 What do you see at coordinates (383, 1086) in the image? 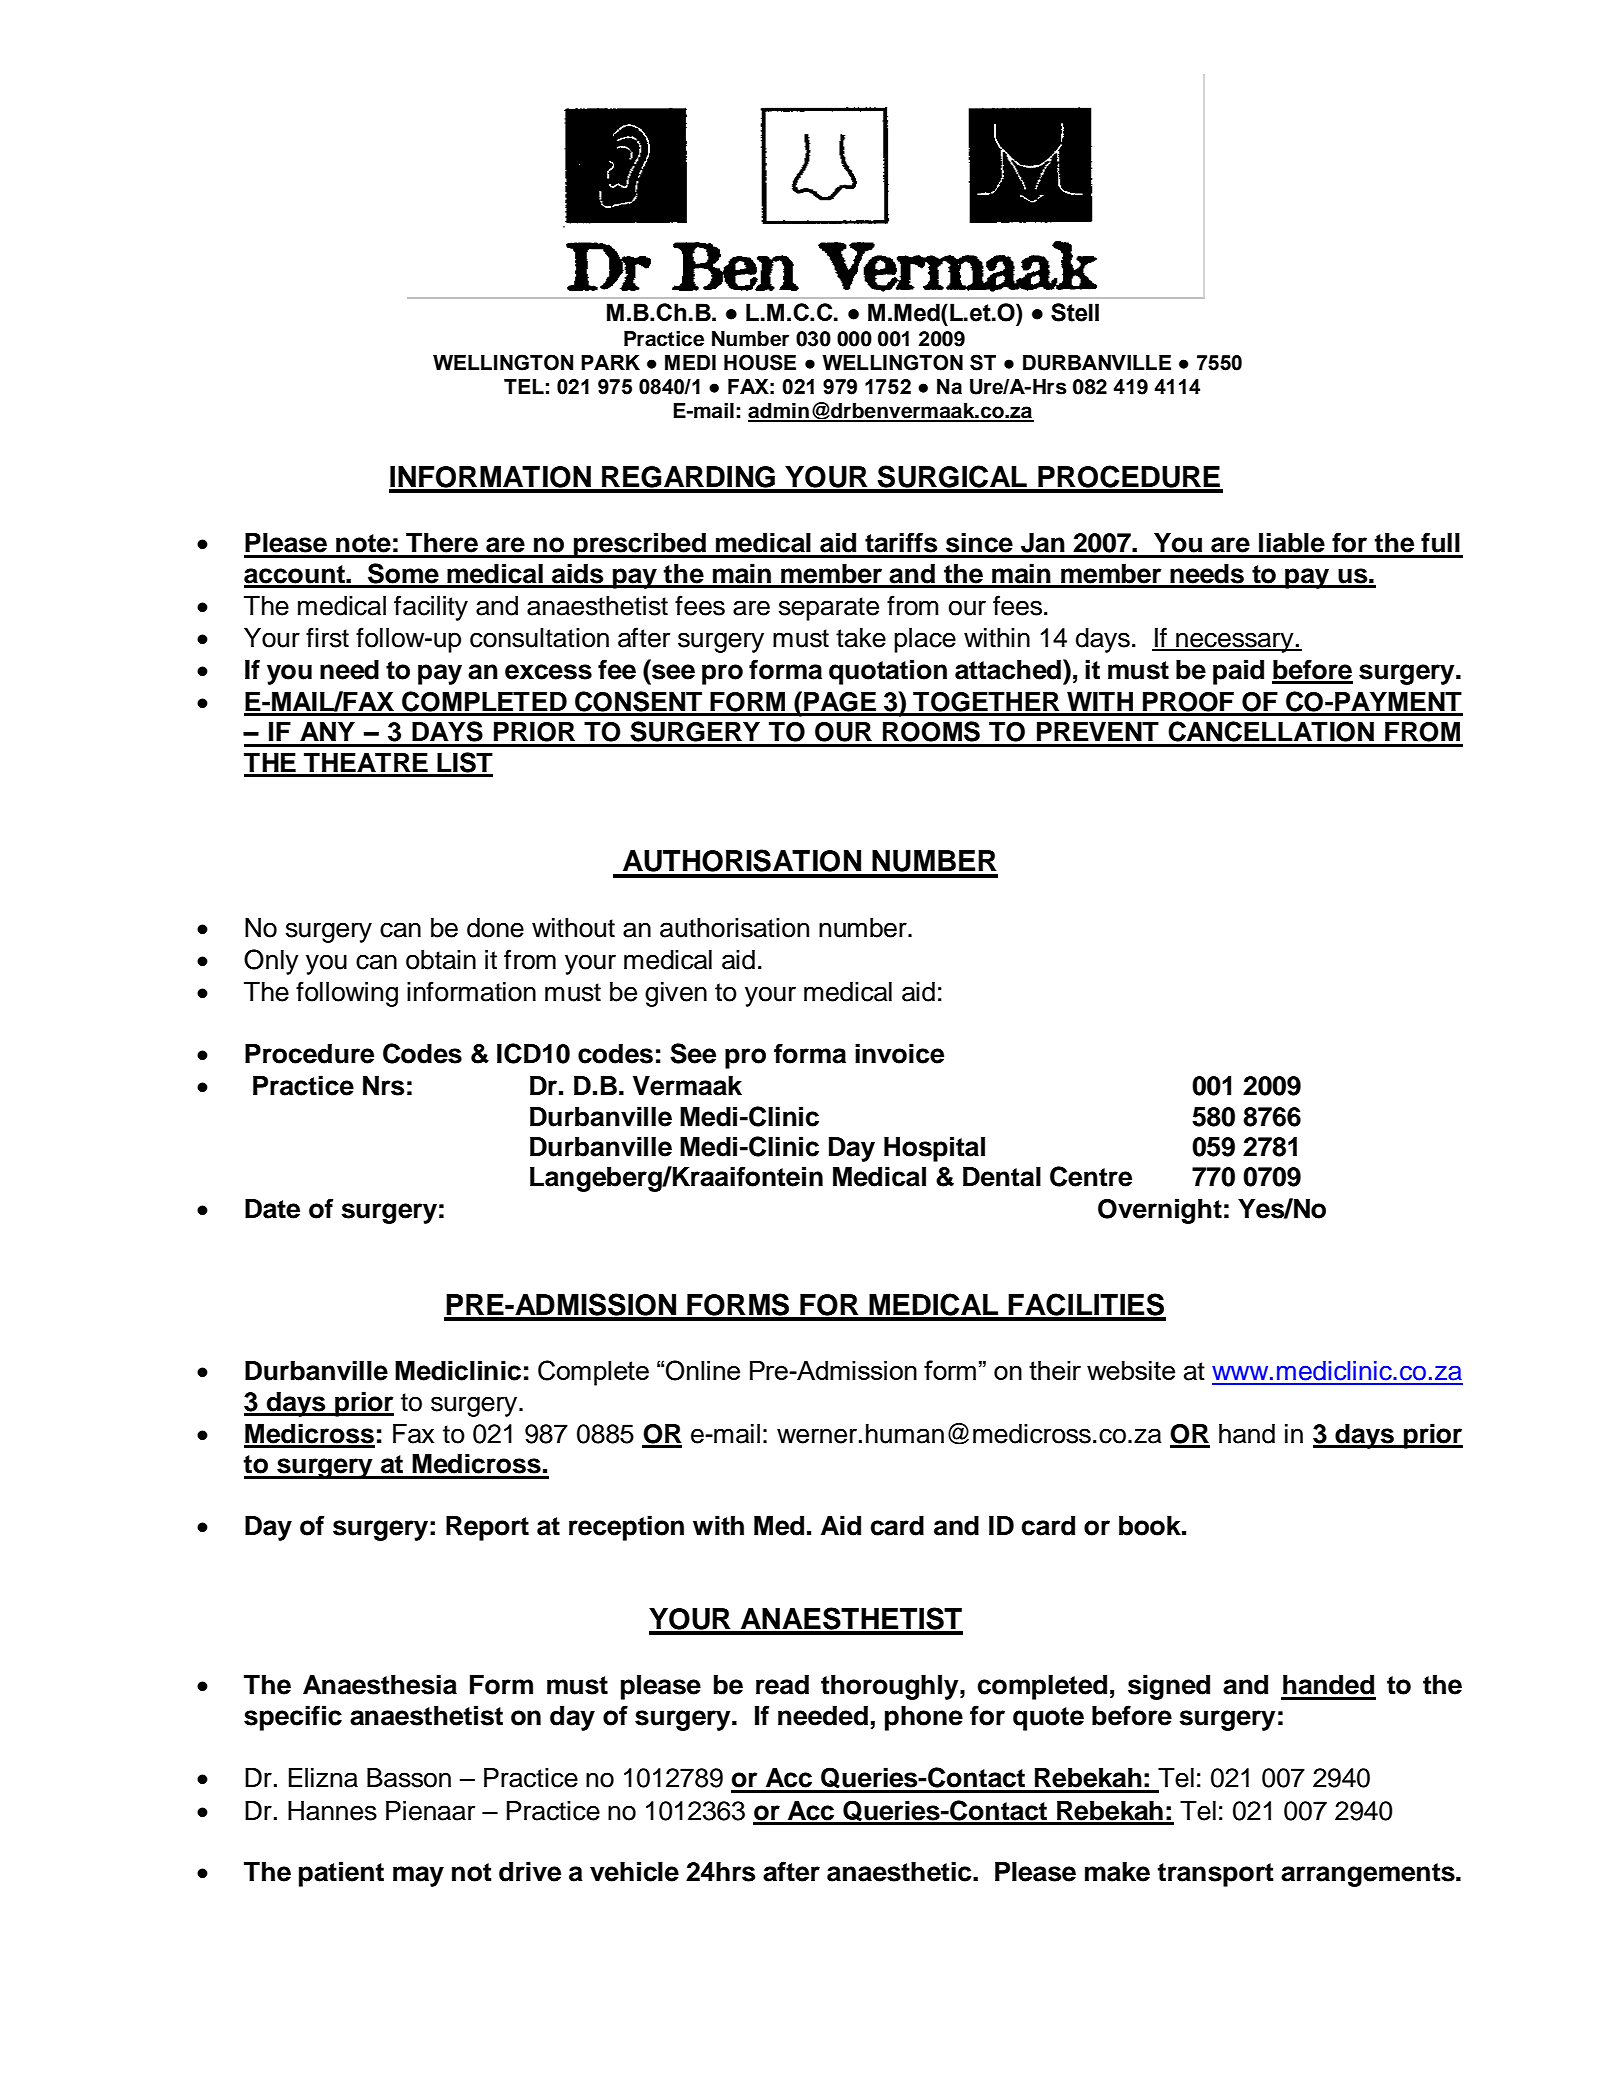
I see `Nrs` at bounding box center [383, 1086].
